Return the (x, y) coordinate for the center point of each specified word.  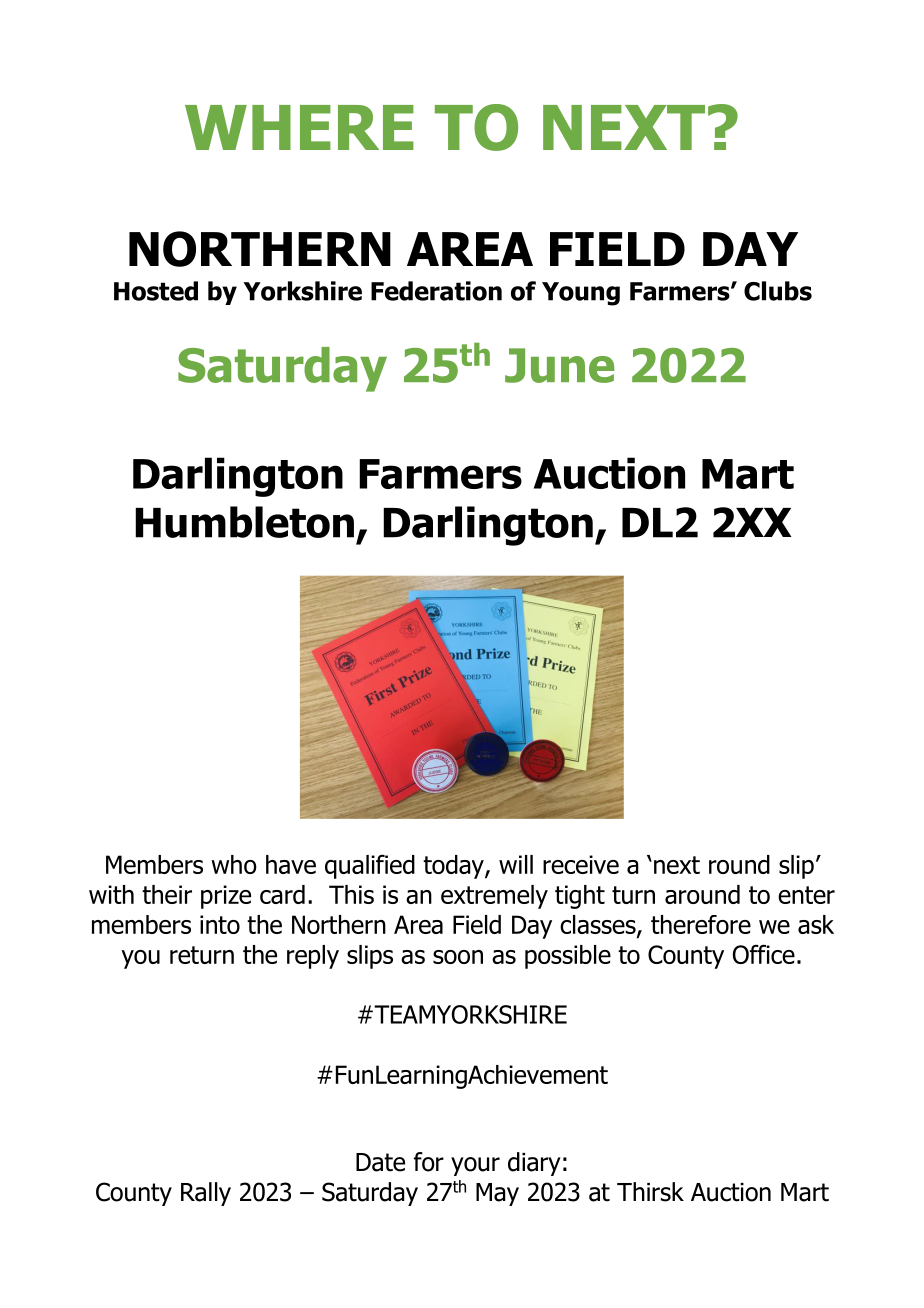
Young (581, 294)
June (559, 365)
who (234, 864)
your (475, 1166)
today (454, 867)
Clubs (778, 291)
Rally (206, 1194)
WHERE (299, 127)
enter (806, 895)
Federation (436, 291)
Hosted (156, 291)
